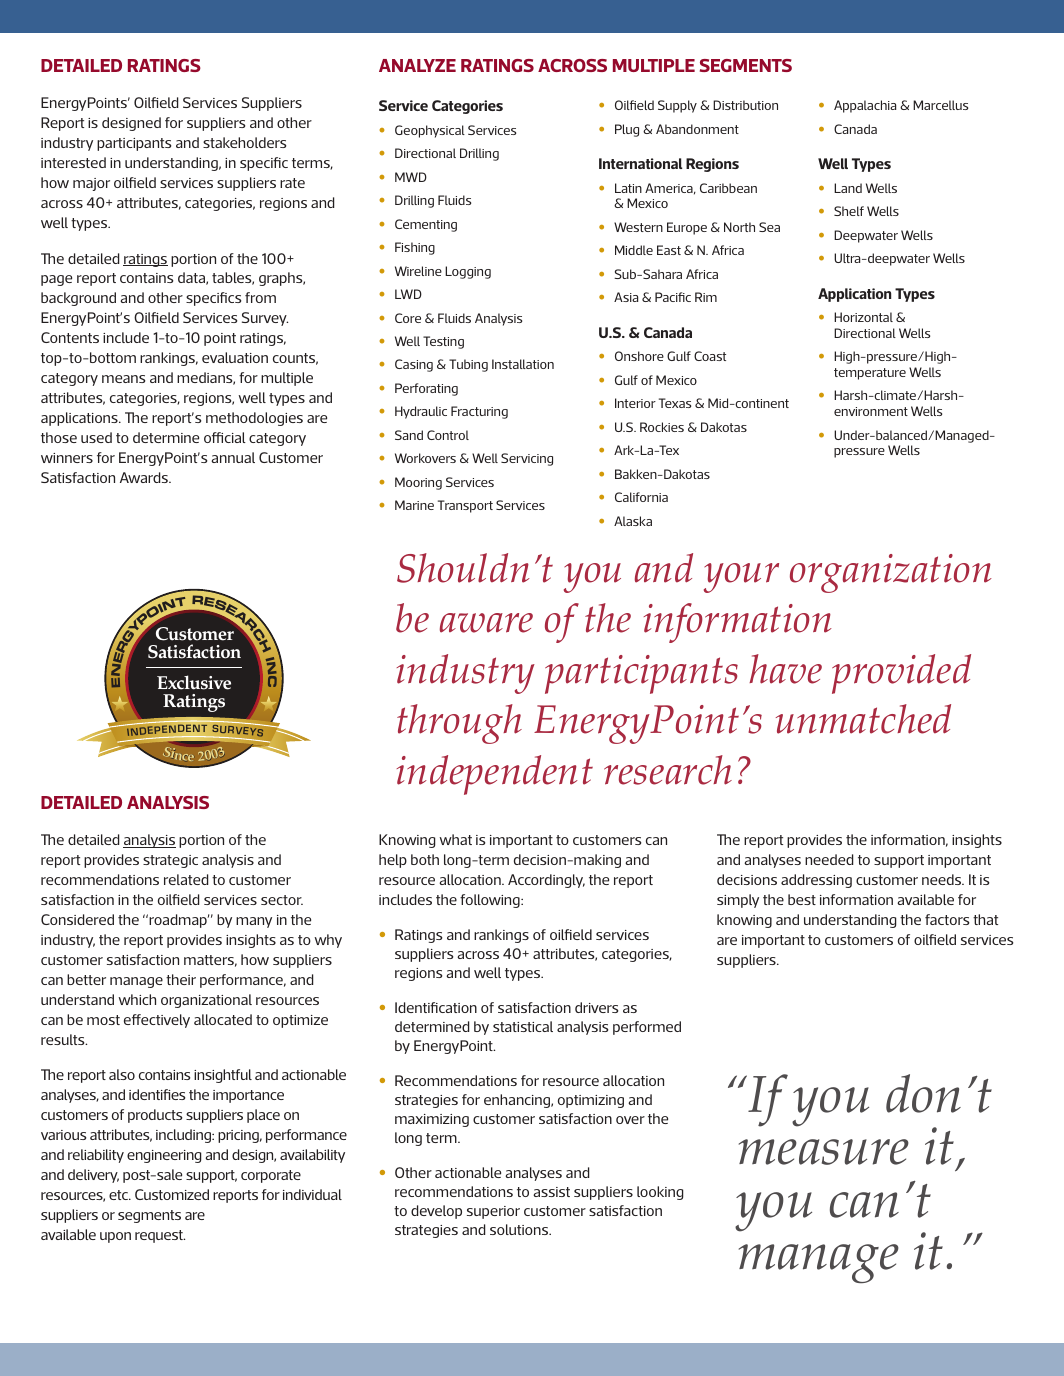 The width and height of the document is (1064, 1376). What do you see at coordinates (901, 674) in the document?
I see `provided` at bounding box center [901, 674].
